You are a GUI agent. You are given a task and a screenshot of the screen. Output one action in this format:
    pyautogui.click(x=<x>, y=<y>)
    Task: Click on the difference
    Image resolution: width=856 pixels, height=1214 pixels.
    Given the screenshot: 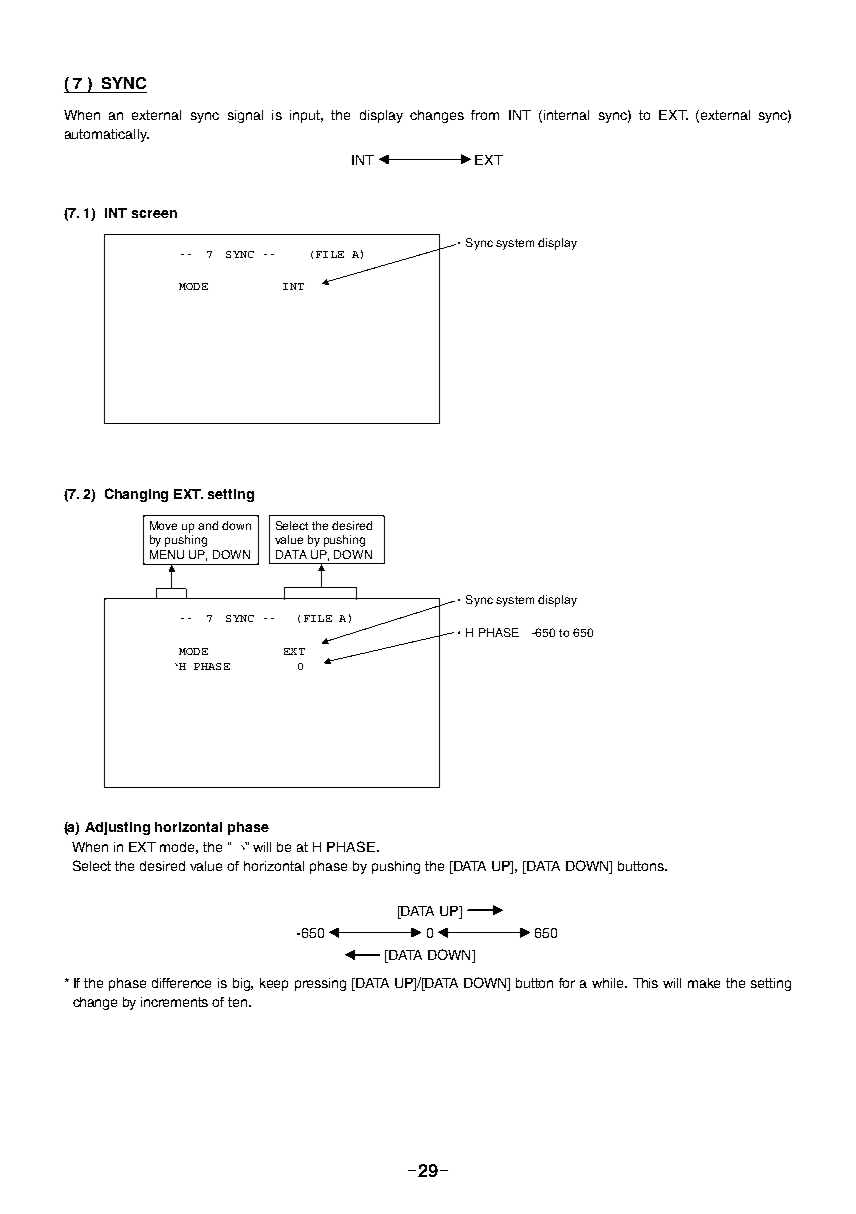 What is the action you would take?
    pyautogui.click(x=181, y=983)
